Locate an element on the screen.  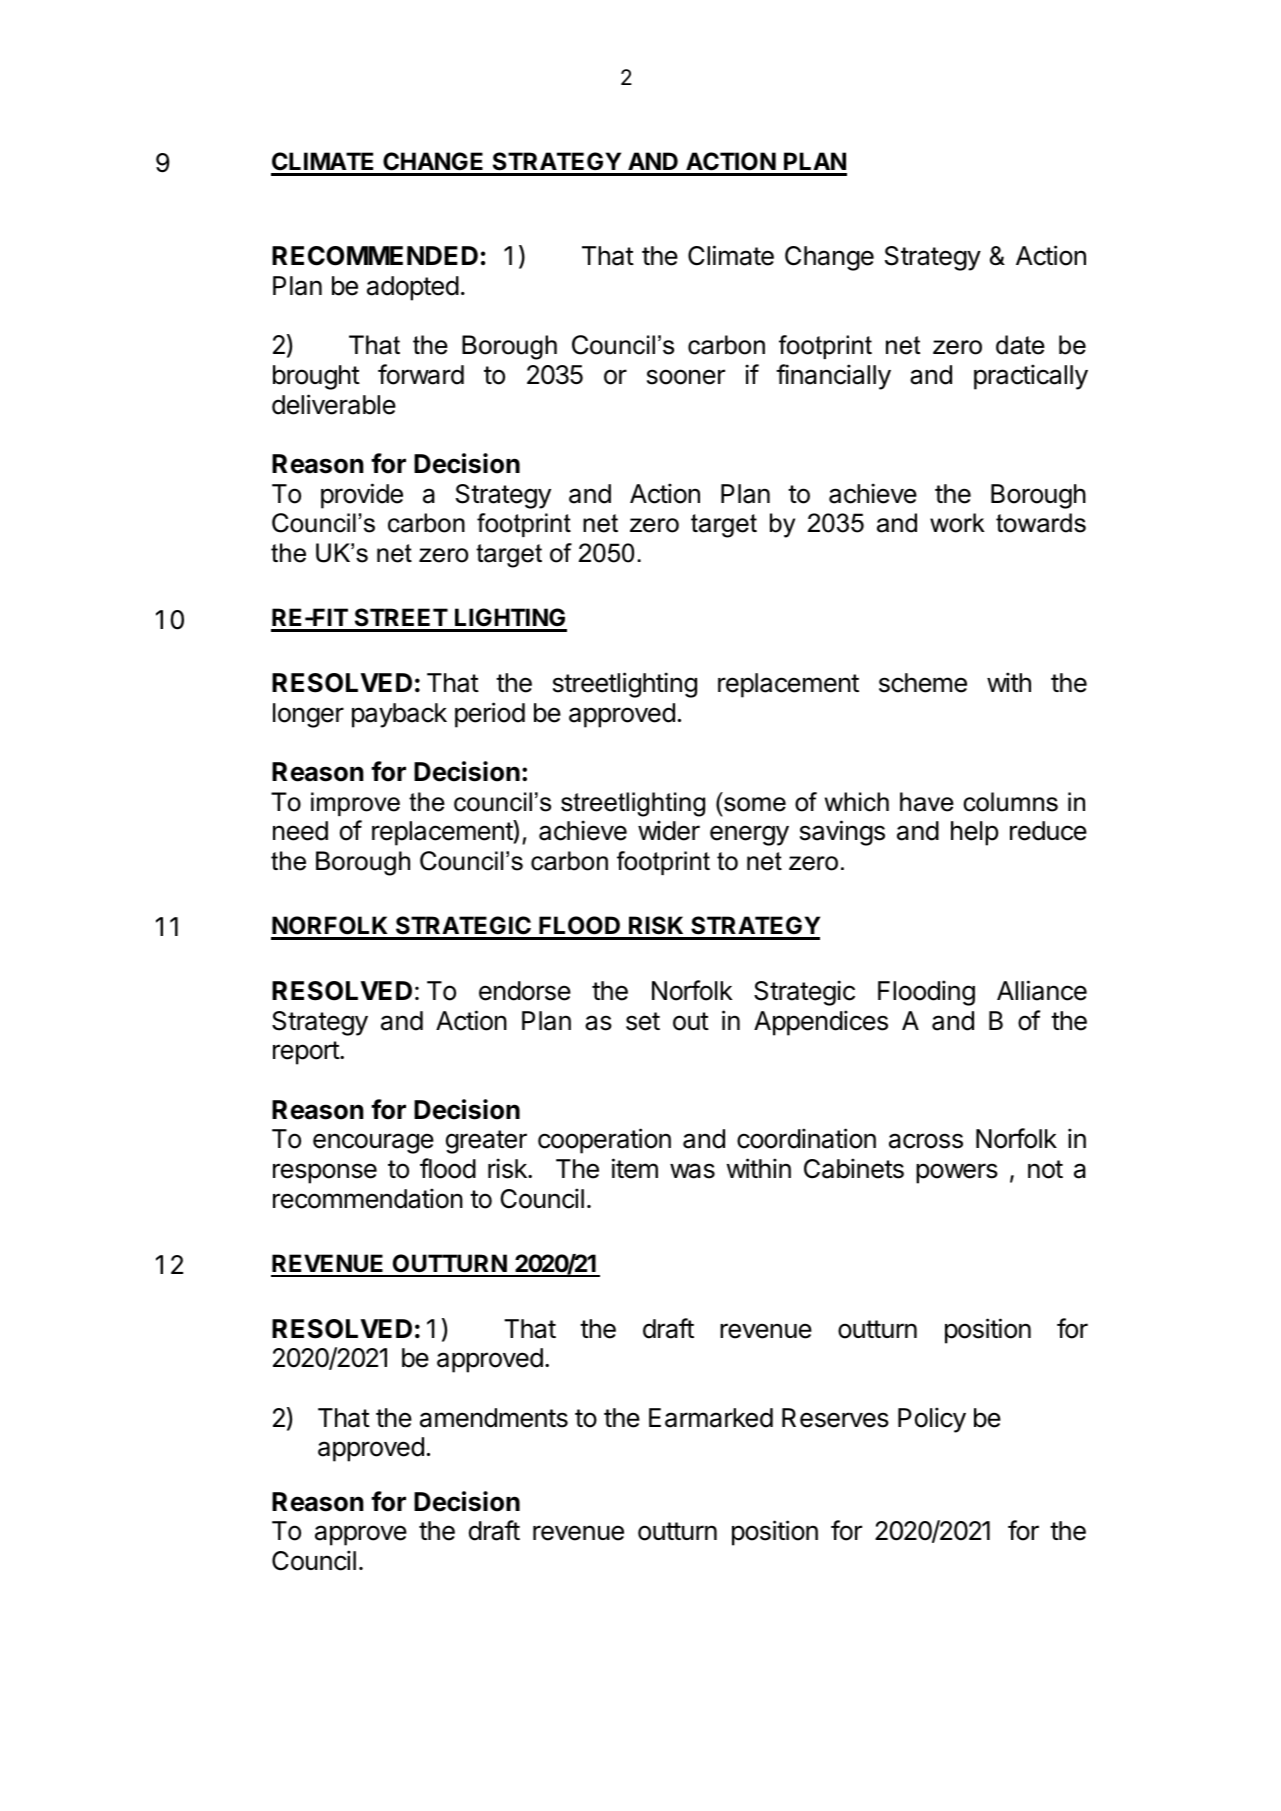
Policy is located at coordinates (932, 1420).
